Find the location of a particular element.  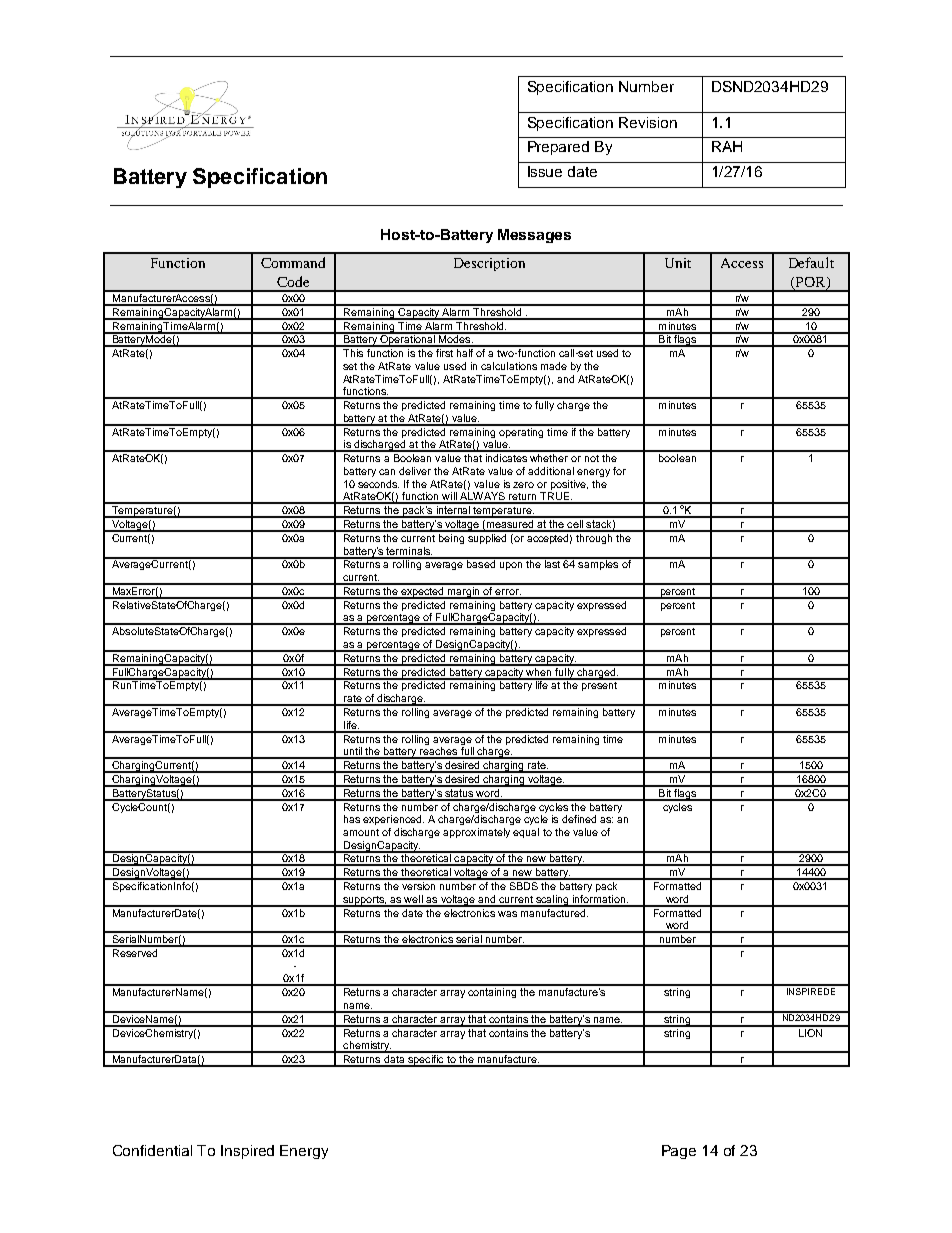

Issue is located at coordinates (545, 171).
